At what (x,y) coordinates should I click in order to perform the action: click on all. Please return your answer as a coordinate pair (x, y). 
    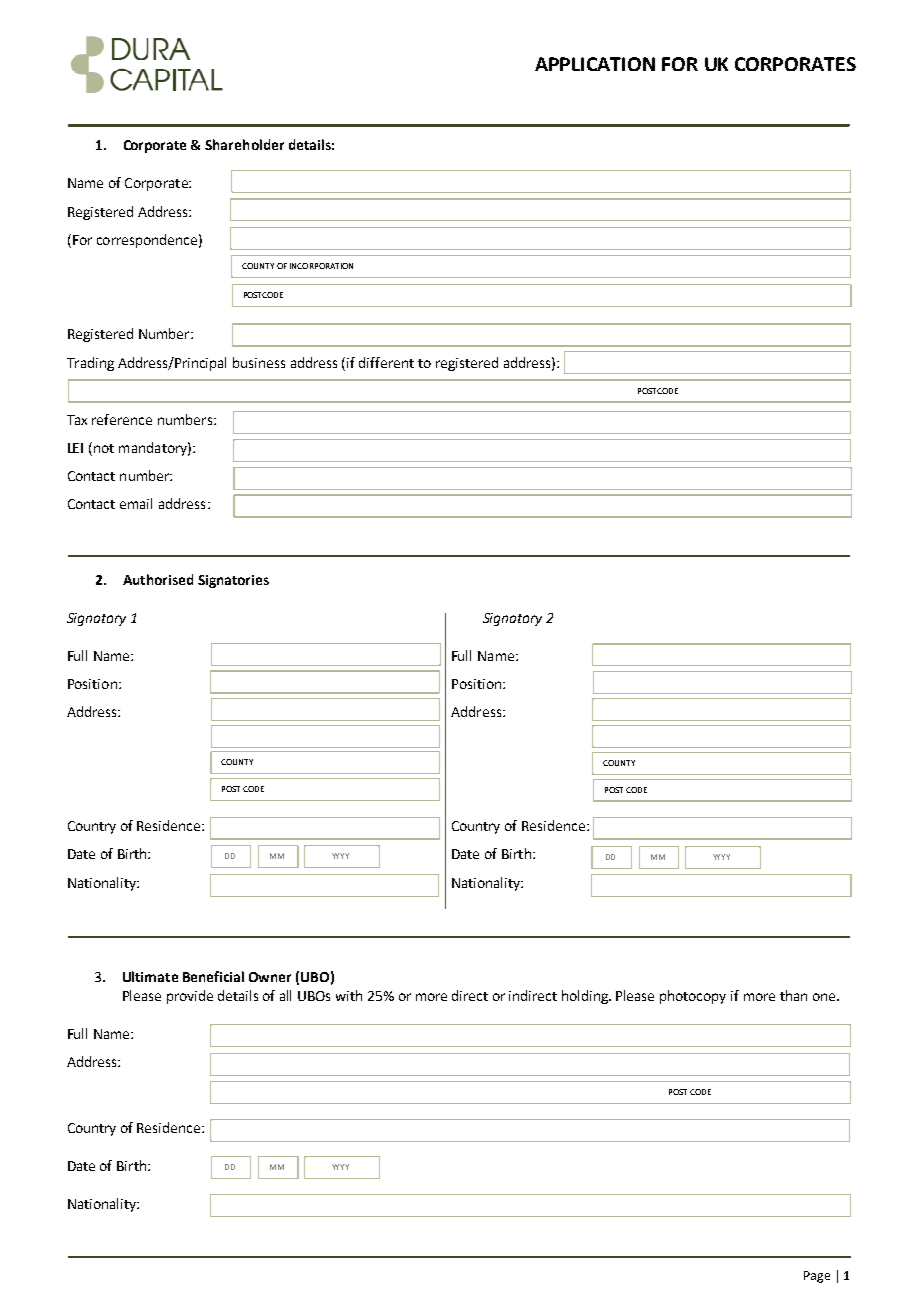
    Looking at the image, I should click on (285, 995).
